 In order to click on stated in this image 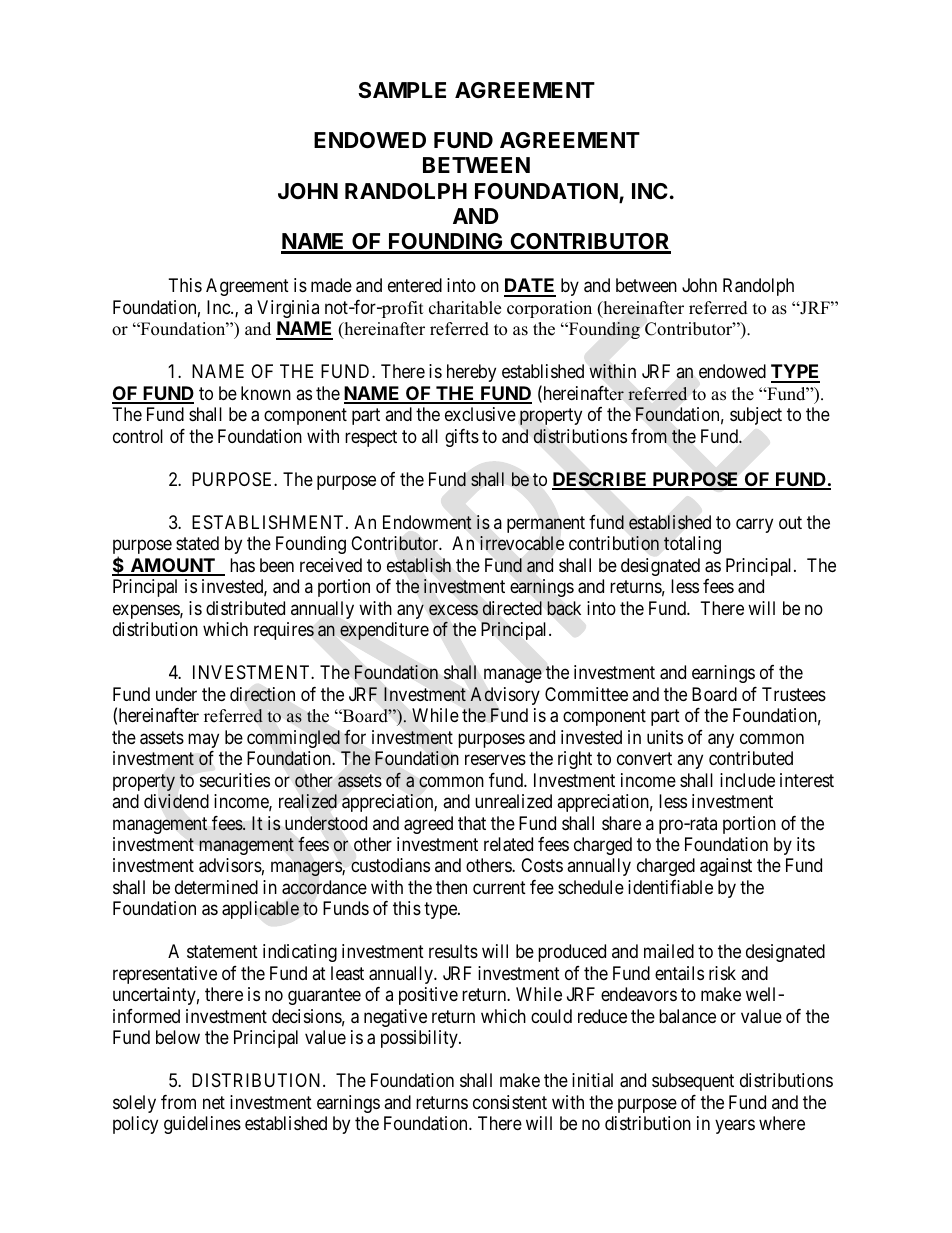, I will do `click(197, 543)`.
